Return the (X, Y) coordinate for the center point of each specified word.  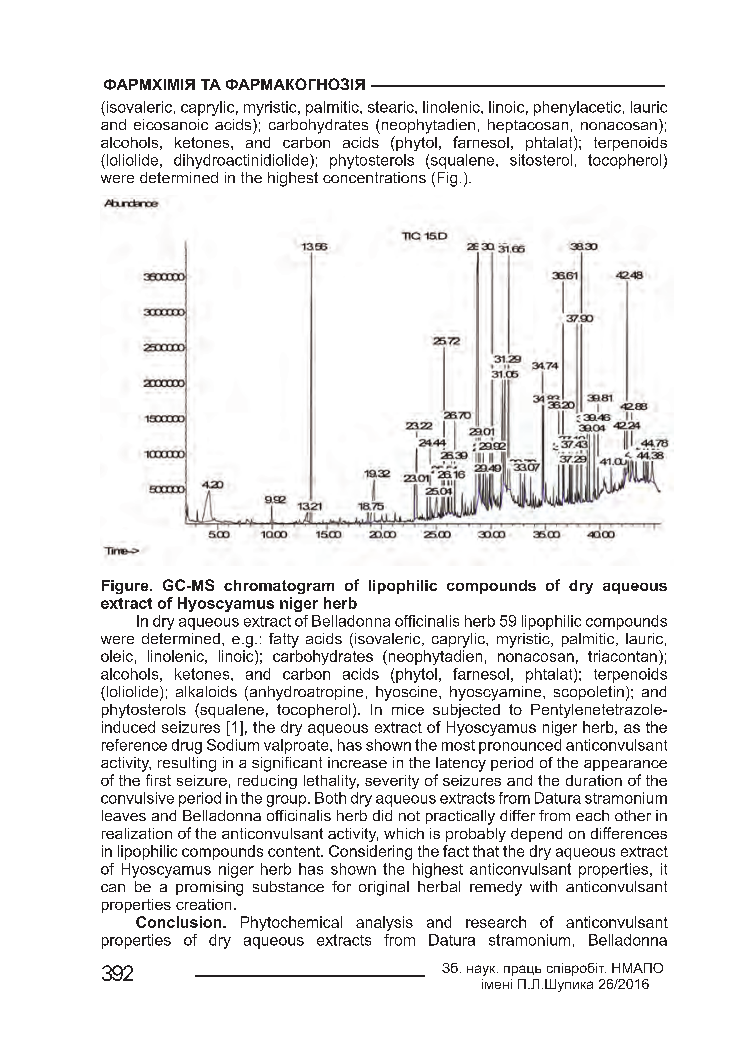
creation (203, 904)
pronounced (520, 746)
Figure (126, 587)
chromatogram (279, 587)
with (543, 886)
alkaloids (206, 691)
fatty (284, 640)
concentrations (374, 177)
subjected (466, 711)
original (384, 888)
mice (408, 709)
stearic (392, 107)
